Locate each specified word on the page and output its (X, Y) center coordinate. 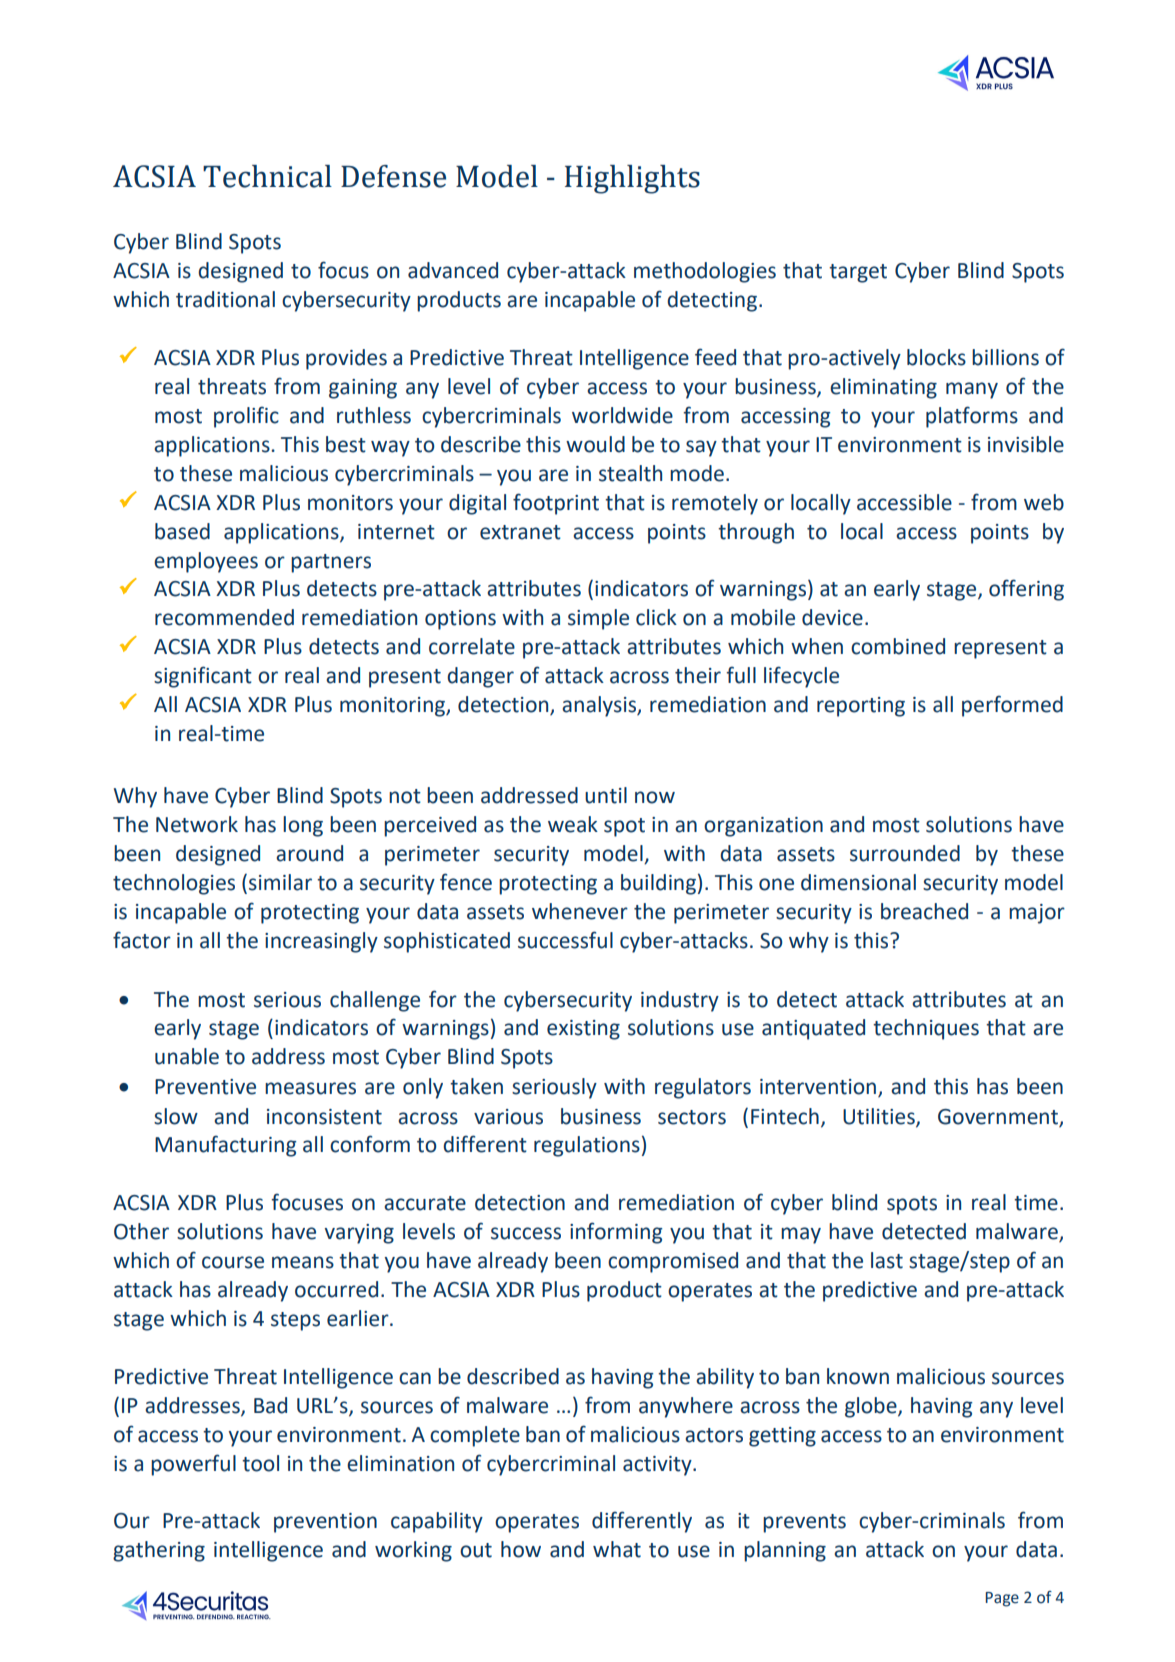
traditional (225, 299)
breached (924, 911)
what (617, 1549)
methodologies (705, 272)
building (658, 884)
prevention (325, 1523)
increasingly (321, 942)
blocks (936, 357)
